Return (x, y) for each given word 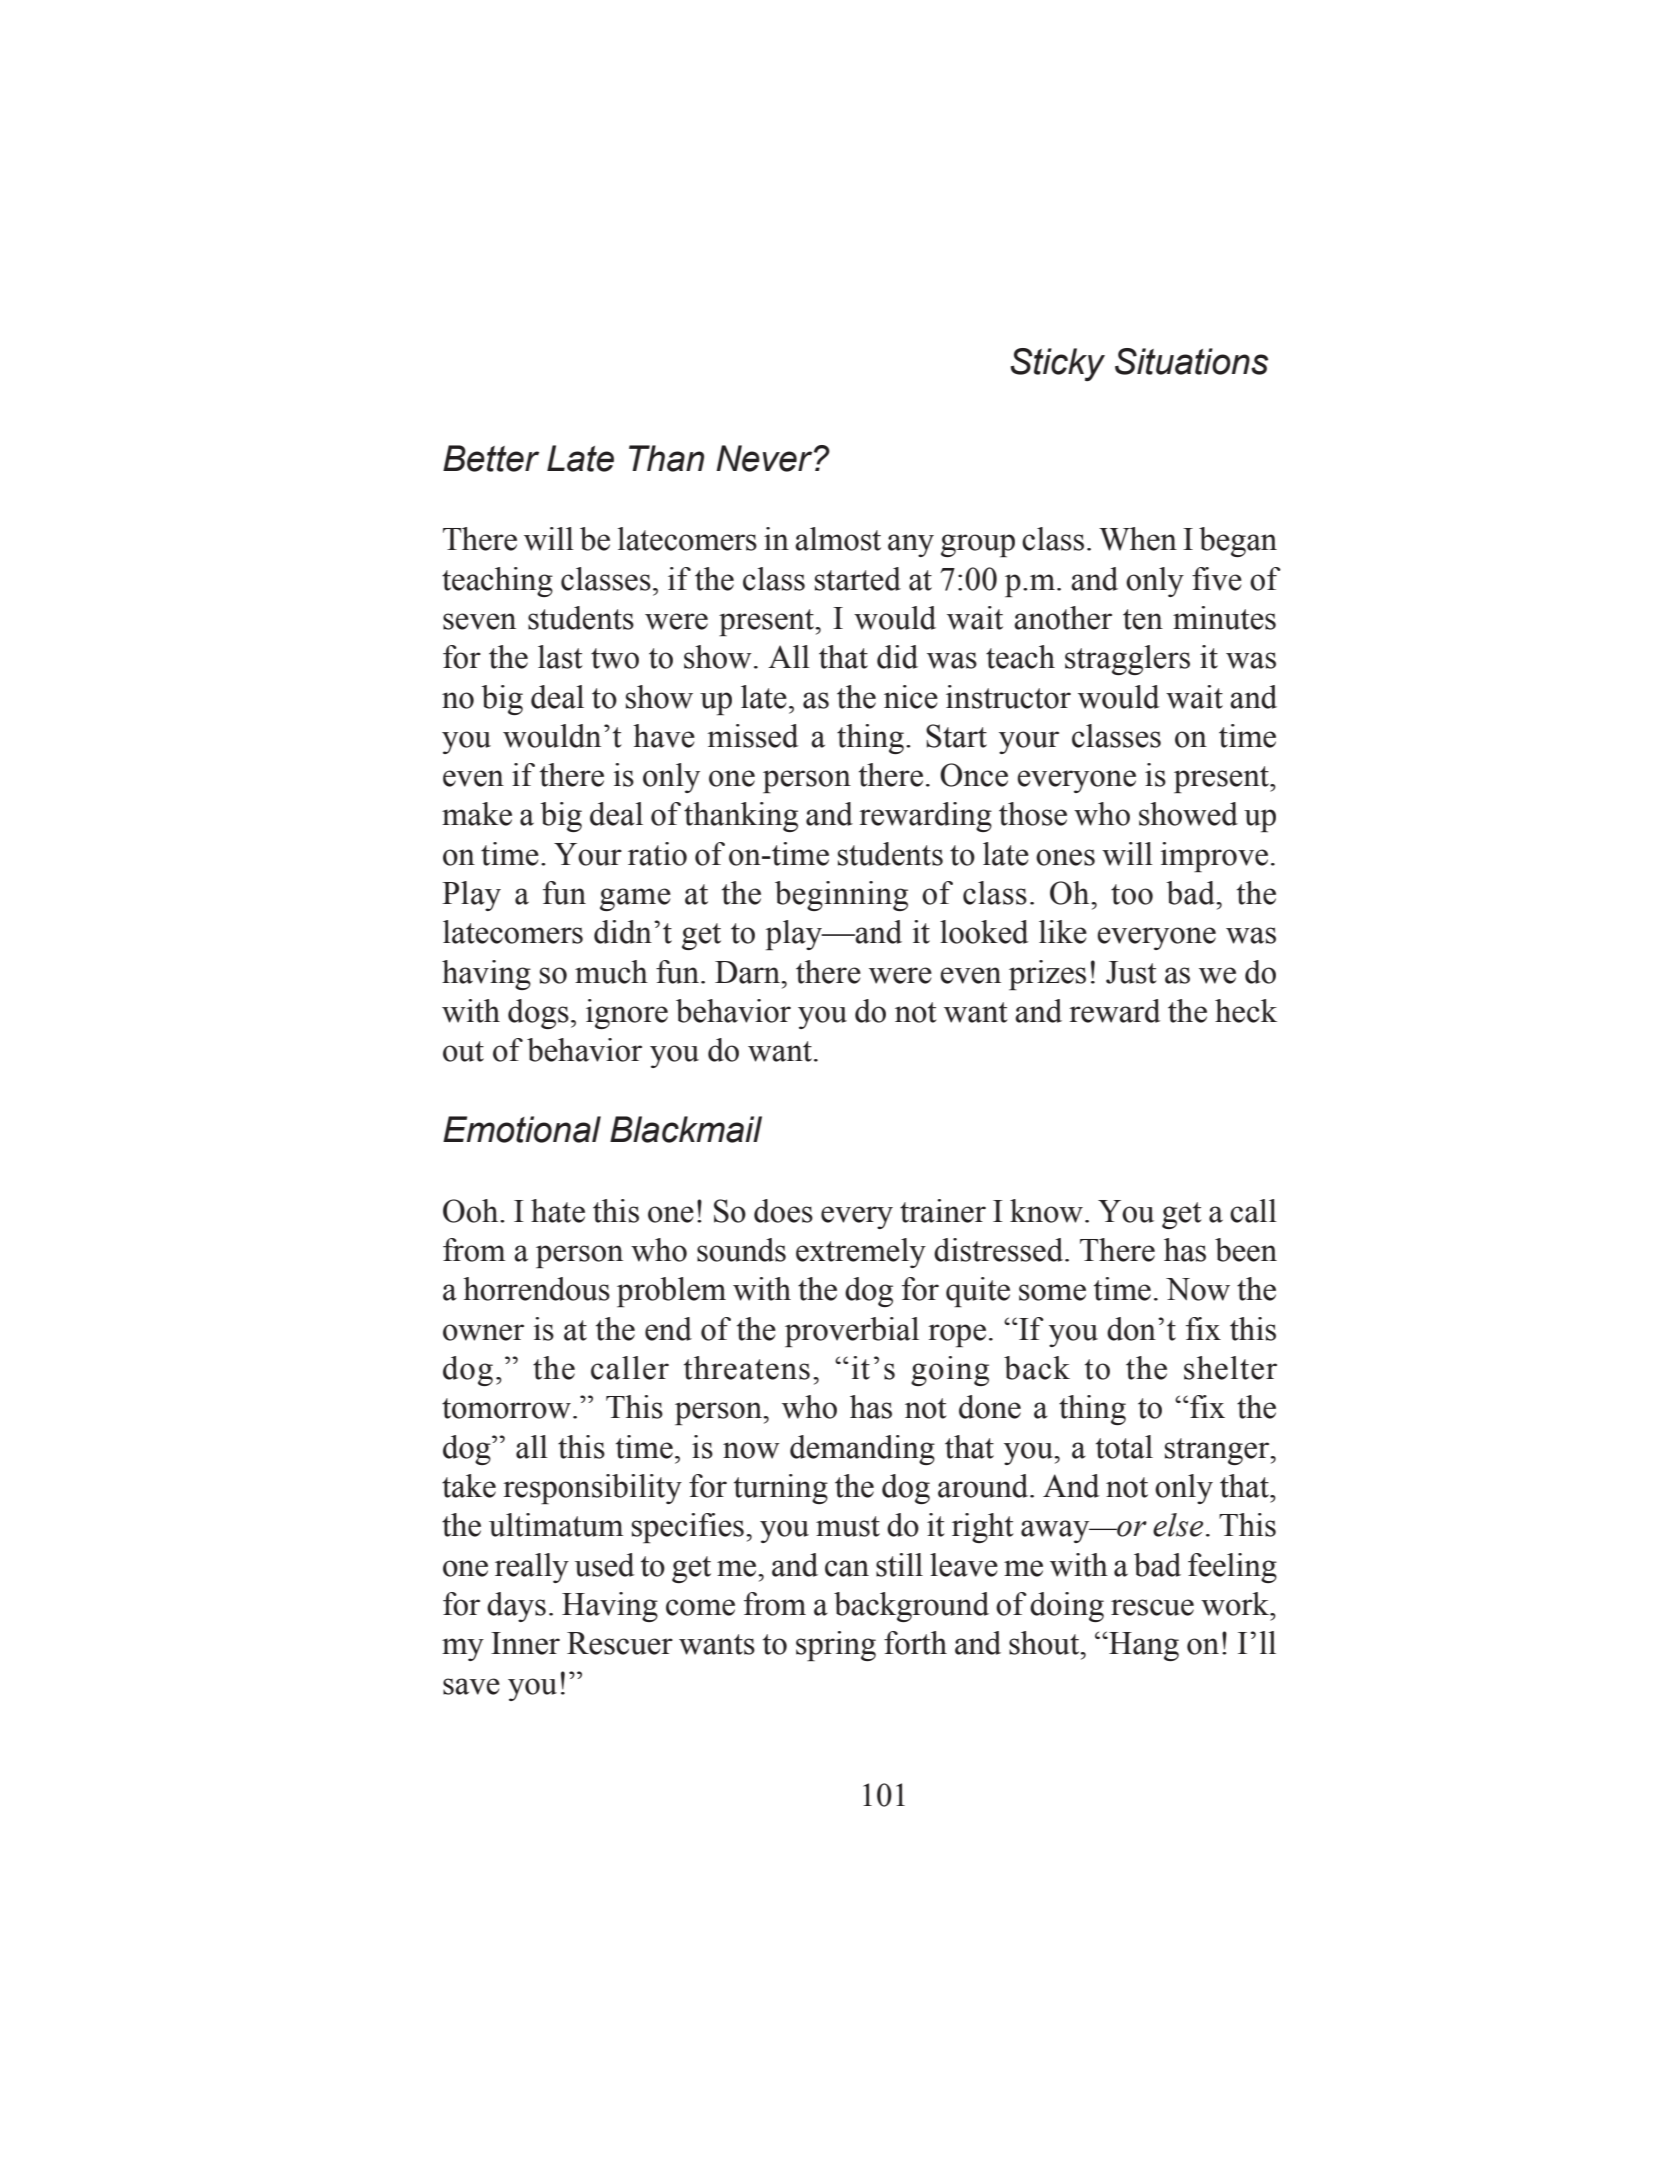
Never (765, 458)
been (1246, 1250)
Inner (525, 1643)
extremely (861, 1253)
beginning (841, 896)
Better (491, 458)
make (477, 814)
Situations (1191, 361)
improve (1214, 857)
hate (558, 1211)
